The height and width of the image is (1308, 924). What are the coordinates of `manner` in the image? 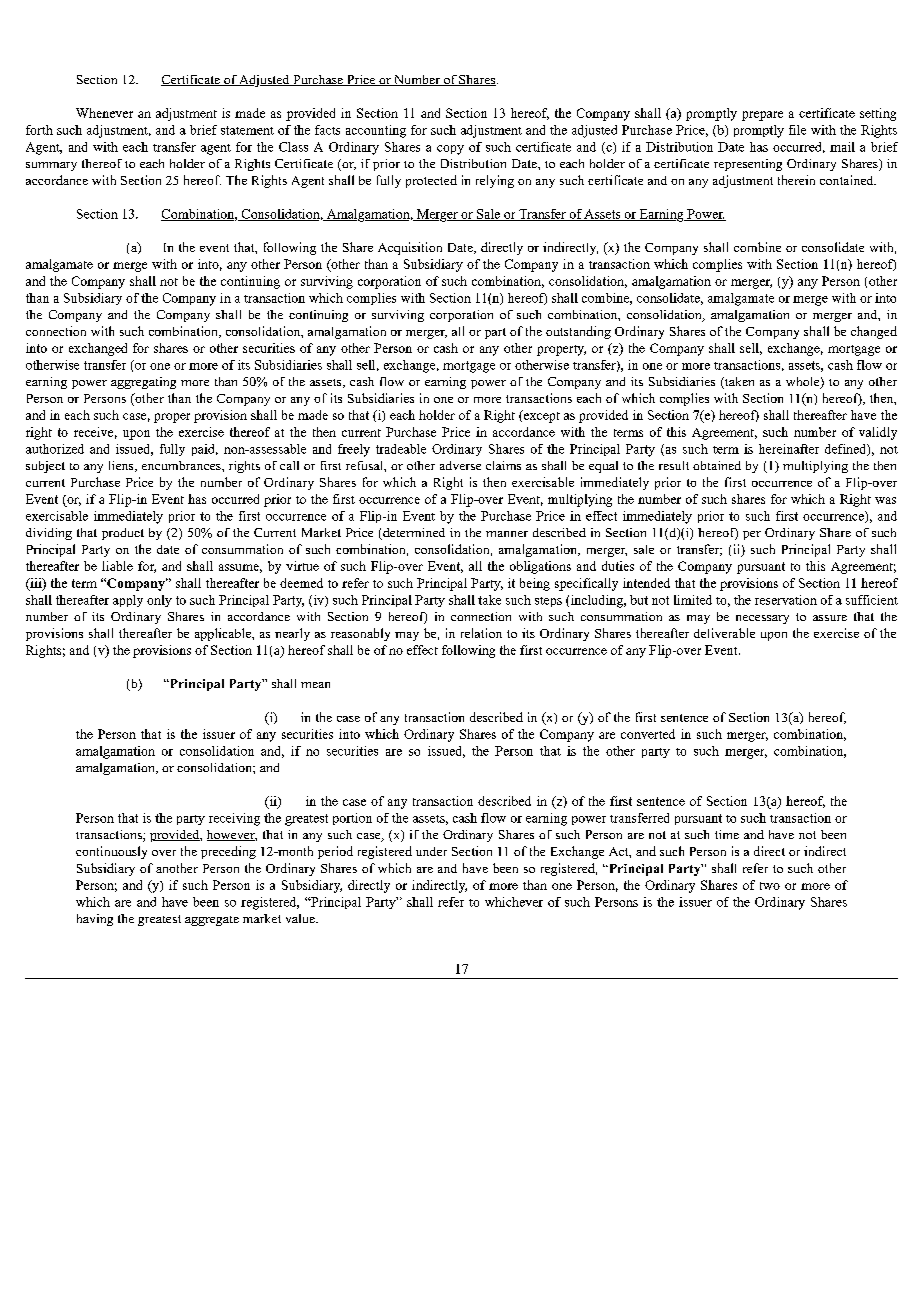 It's located at (507, 534).
